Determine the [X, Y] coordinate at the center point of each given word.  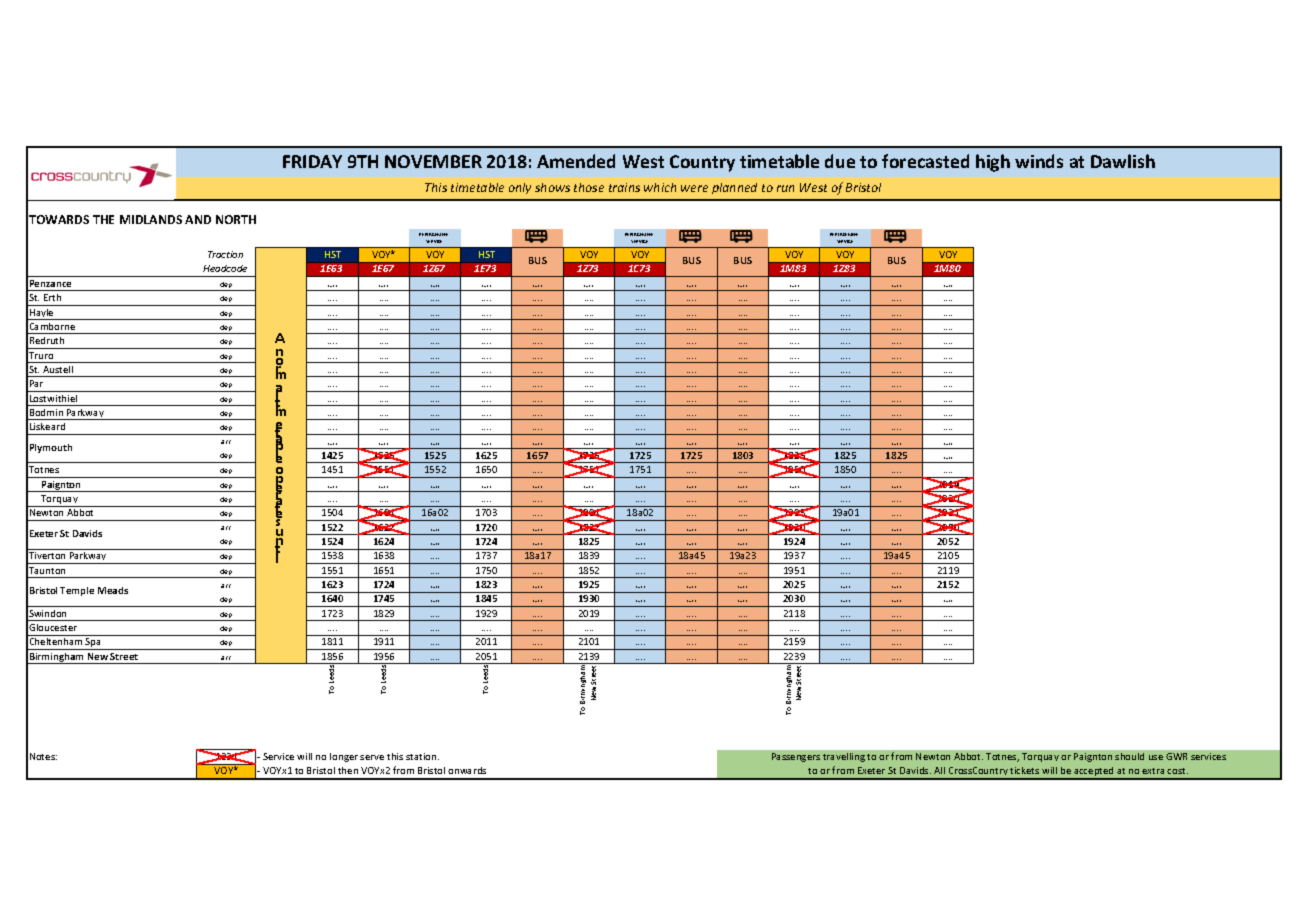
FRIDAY [312, 161]
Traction [225, 254]
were [694, 188]
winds [1039, 161]
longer [344, 757]
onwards [467, 770]
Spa [94, 644]
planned [734, 188]
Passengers [796, 757]
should [1129, 756]
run [785, 188]
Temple [77, 591]
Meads [113, 590]
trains [624, 187]
